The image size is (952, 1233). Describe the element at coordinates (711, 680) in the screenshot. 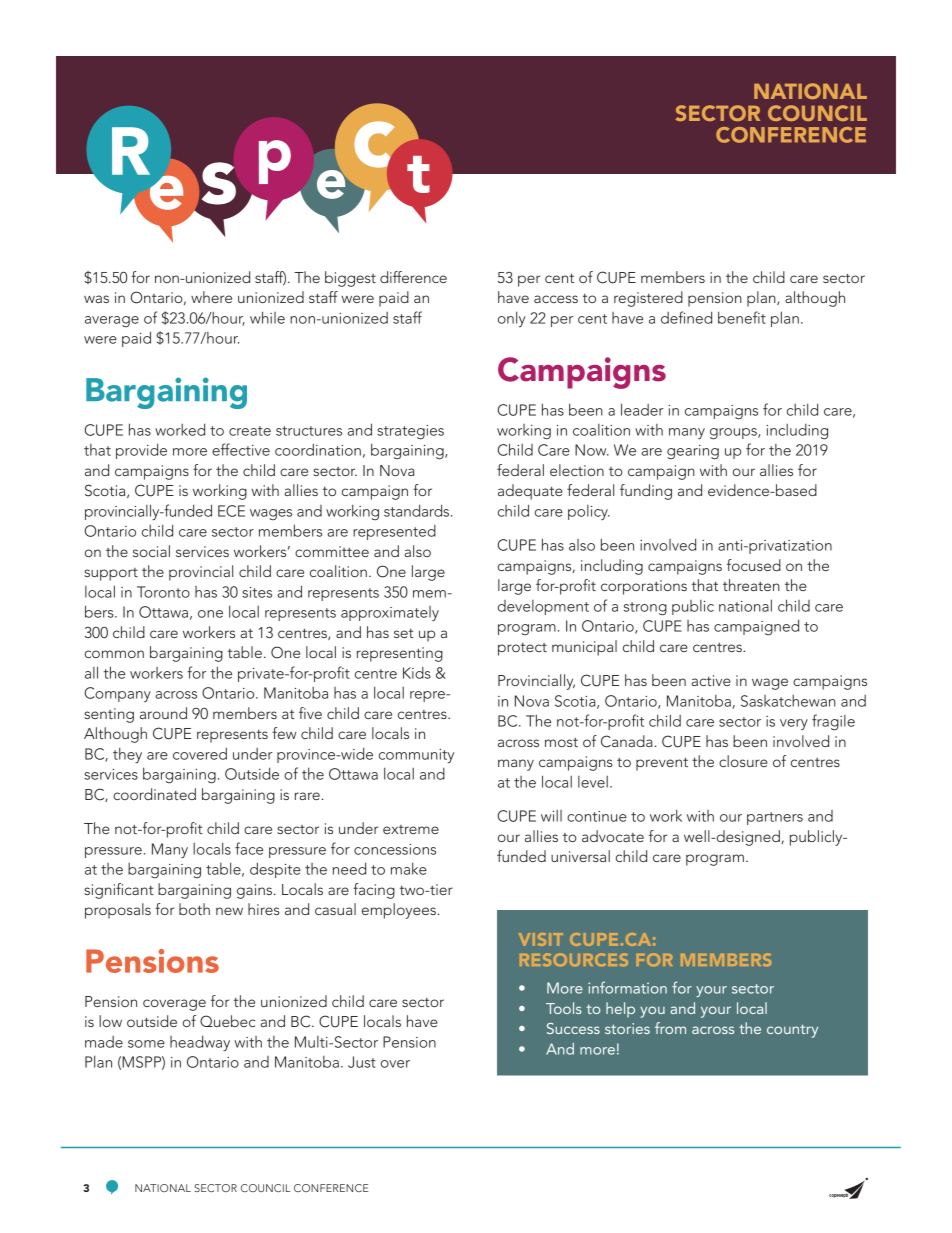

I see `active` at that location.
